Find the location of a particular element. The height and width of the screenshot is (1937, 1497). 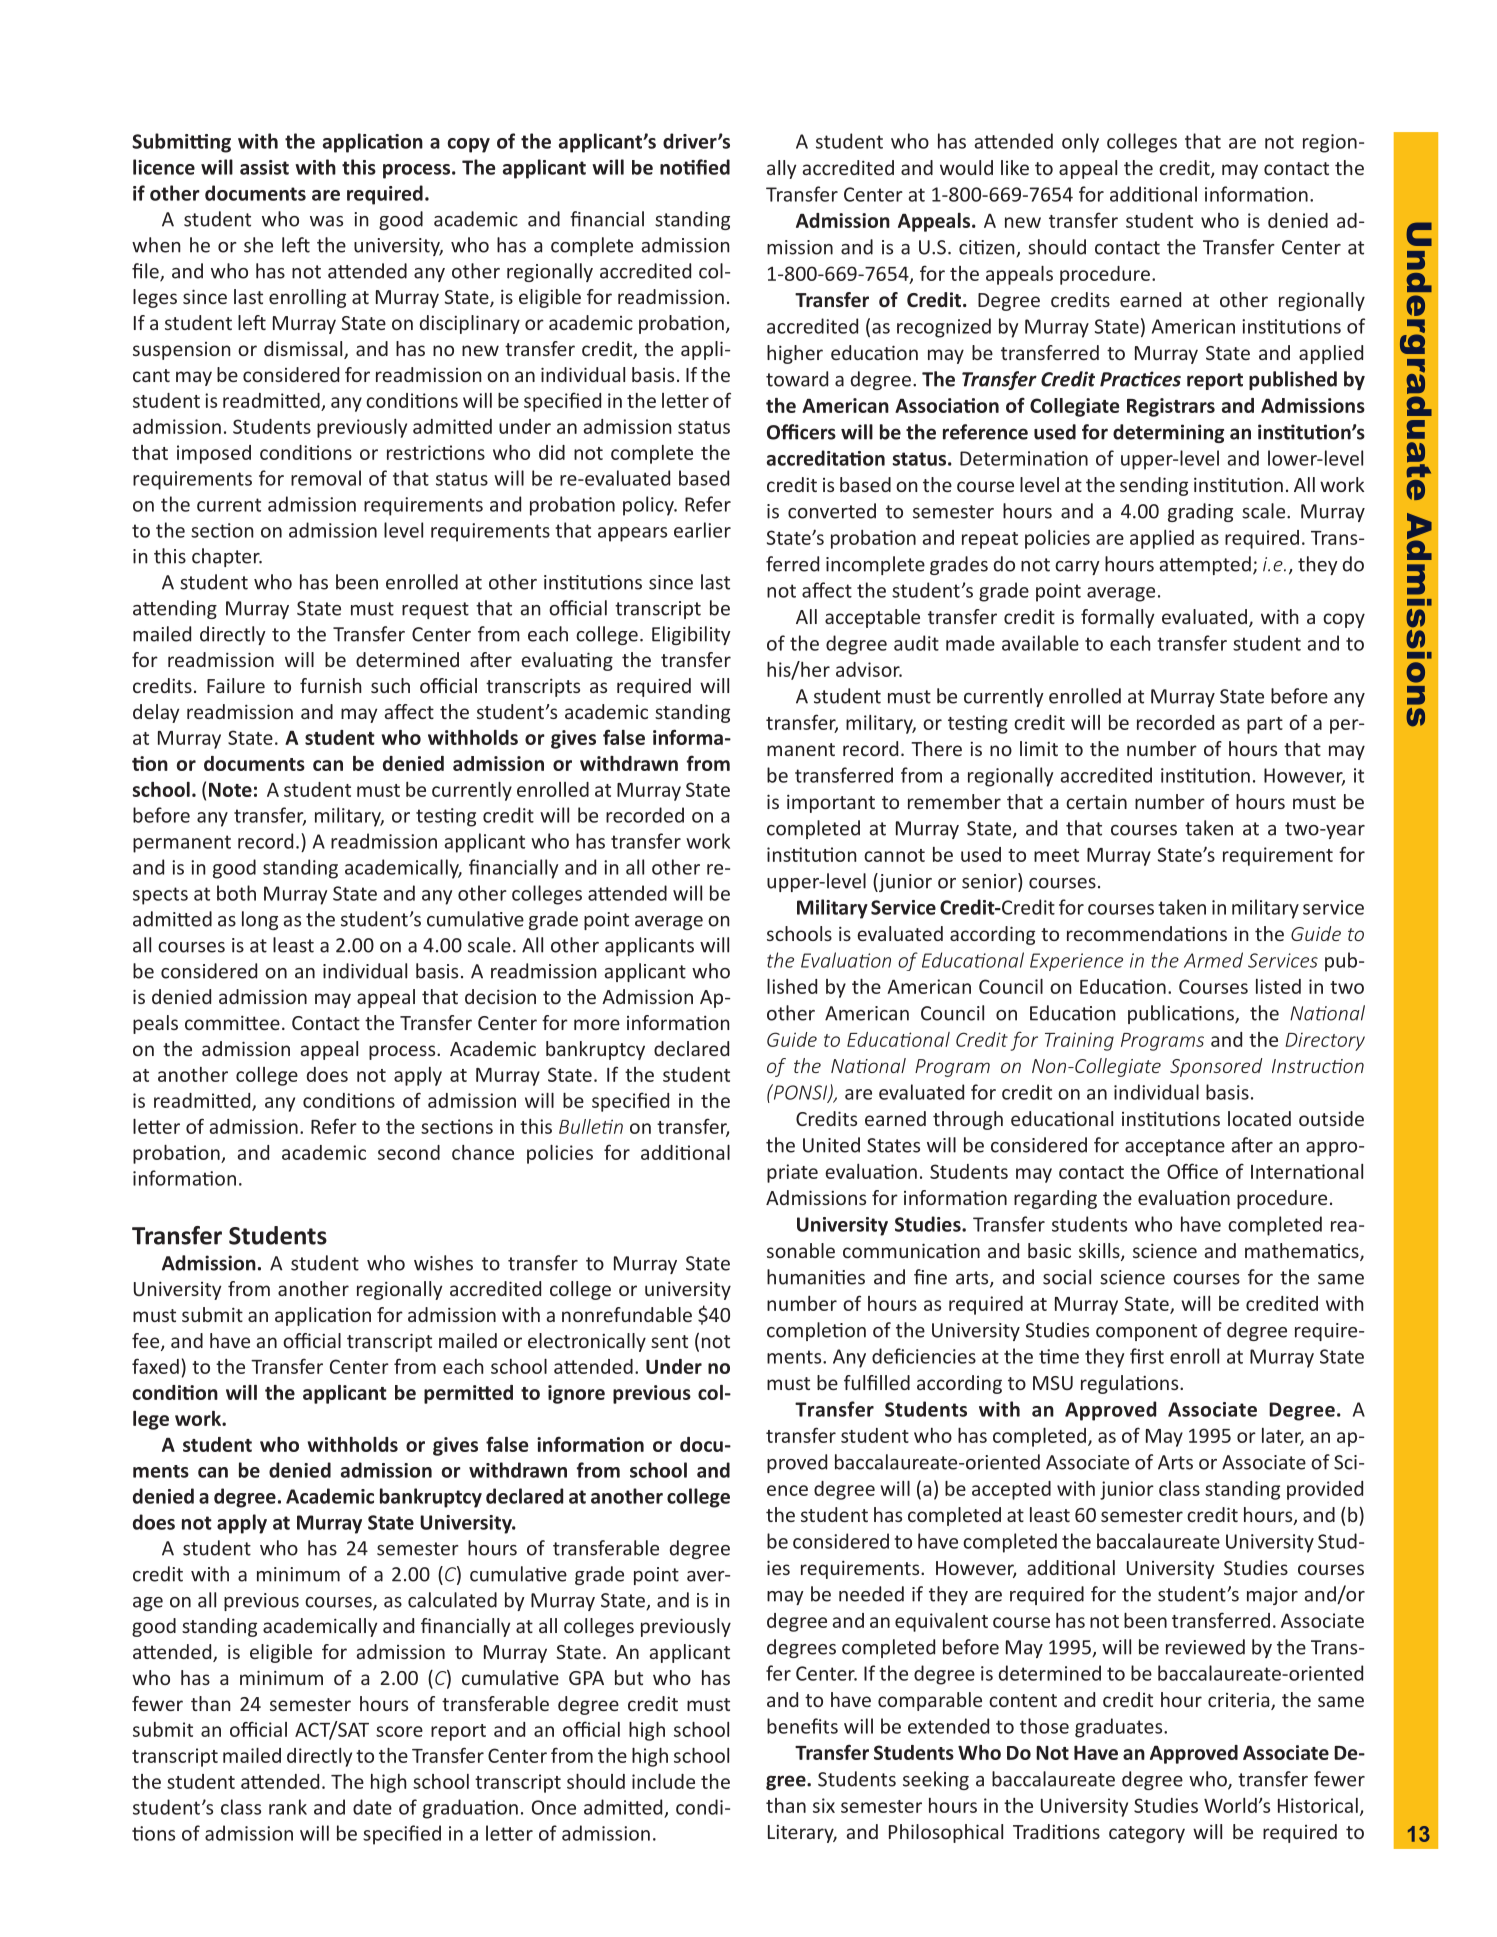

long is located at coordinates (260, 920).
